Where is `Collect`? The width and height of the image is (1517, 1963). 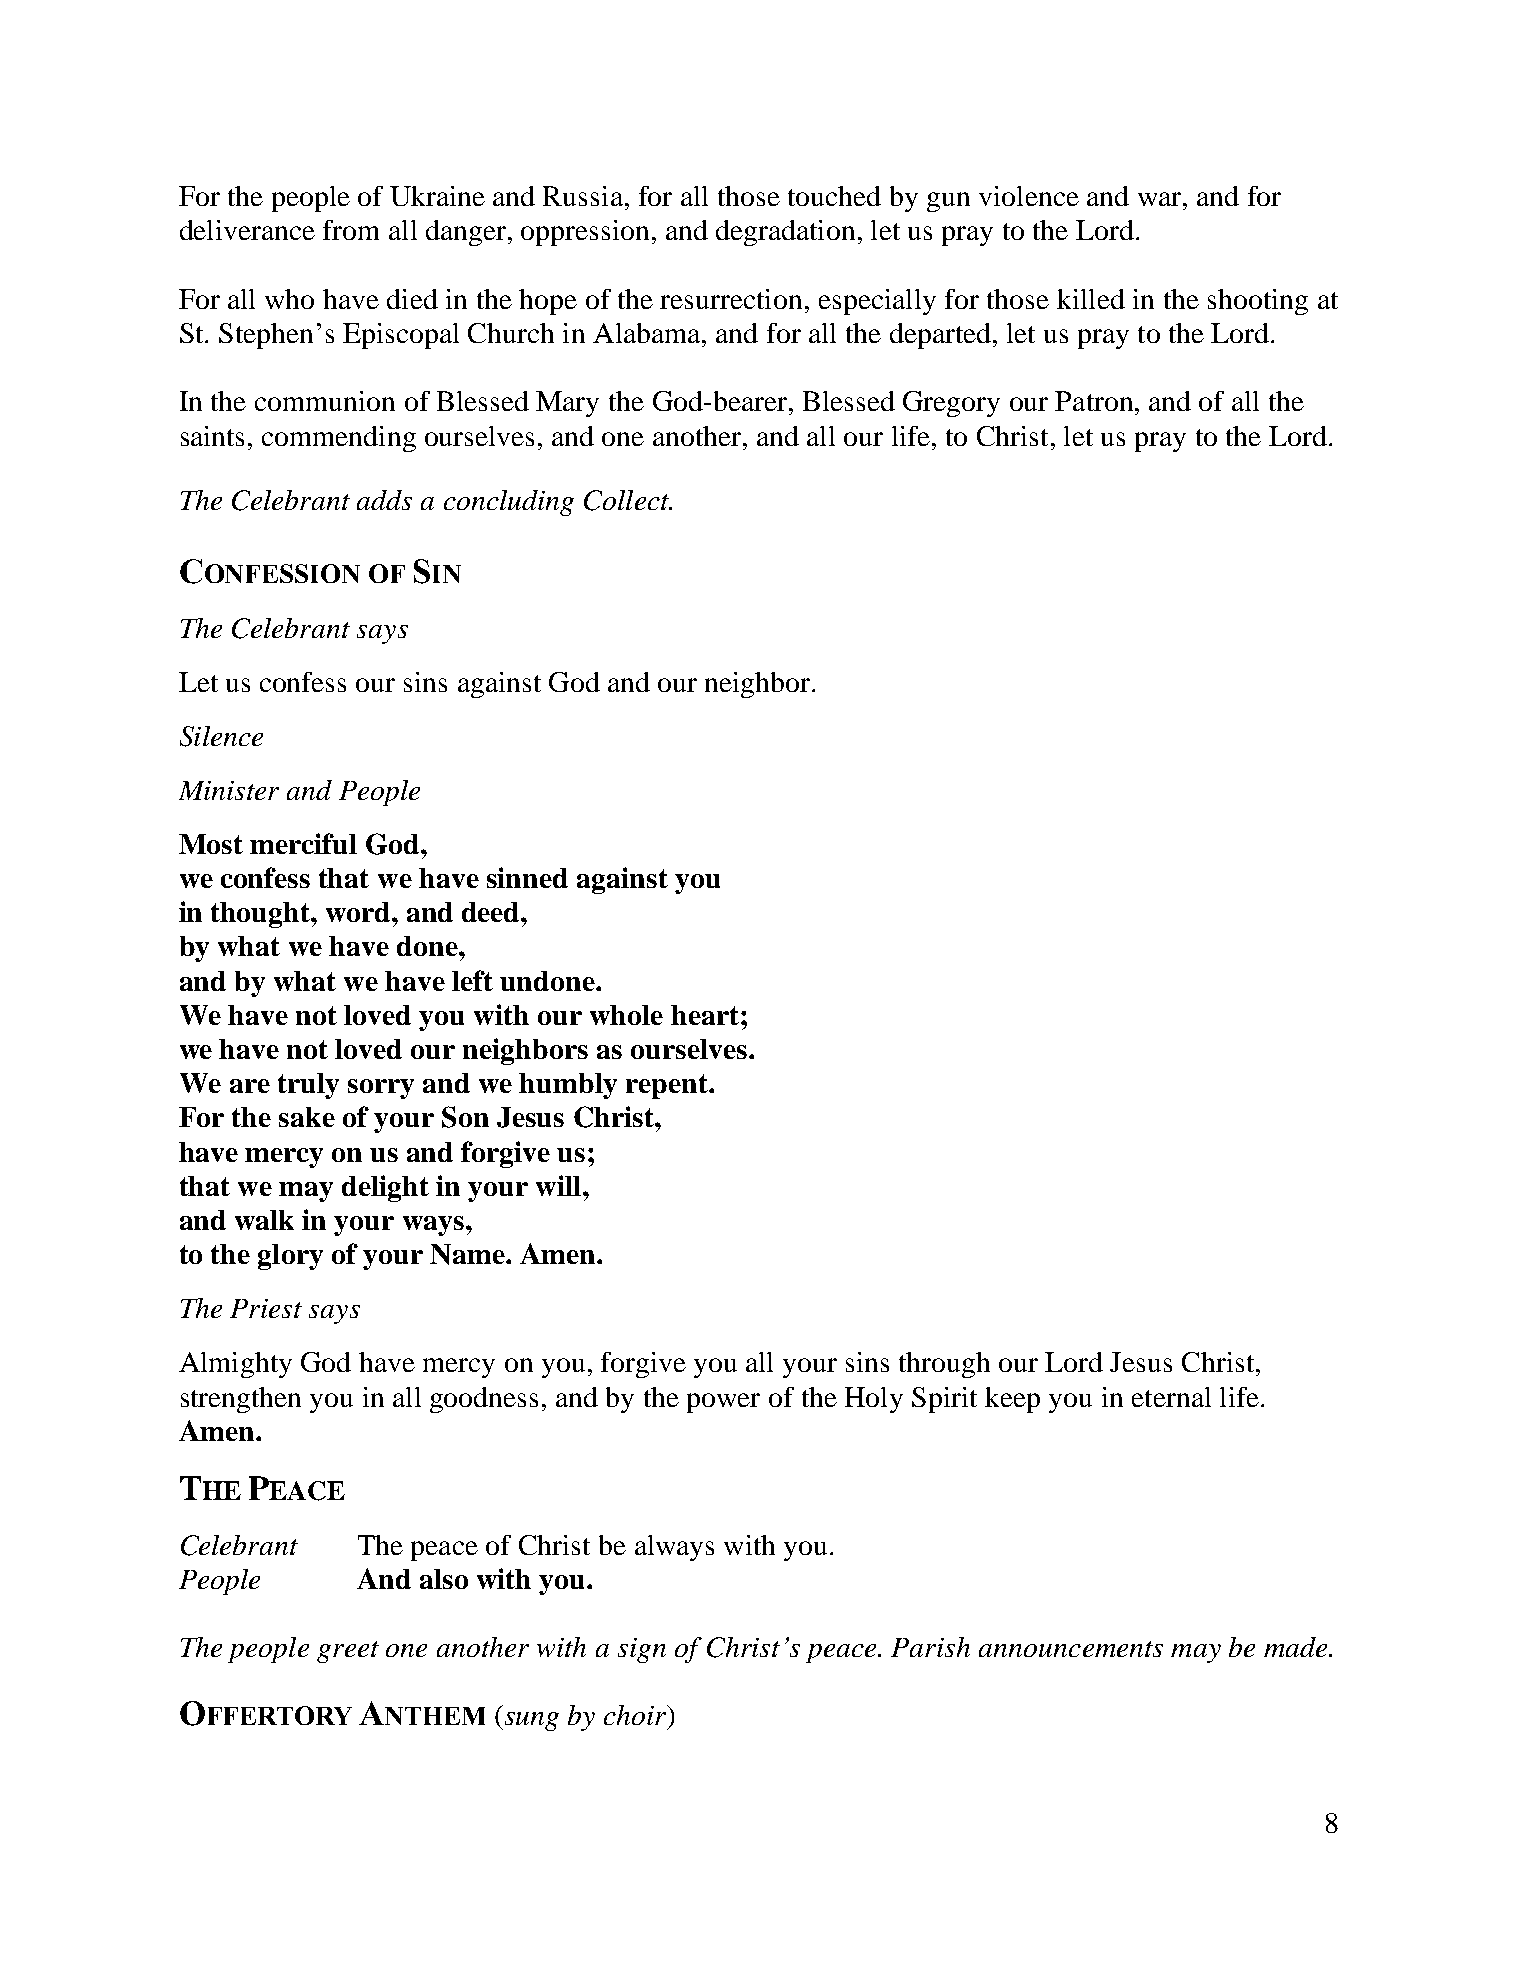 Collect is located at coordinates (627, 500).
